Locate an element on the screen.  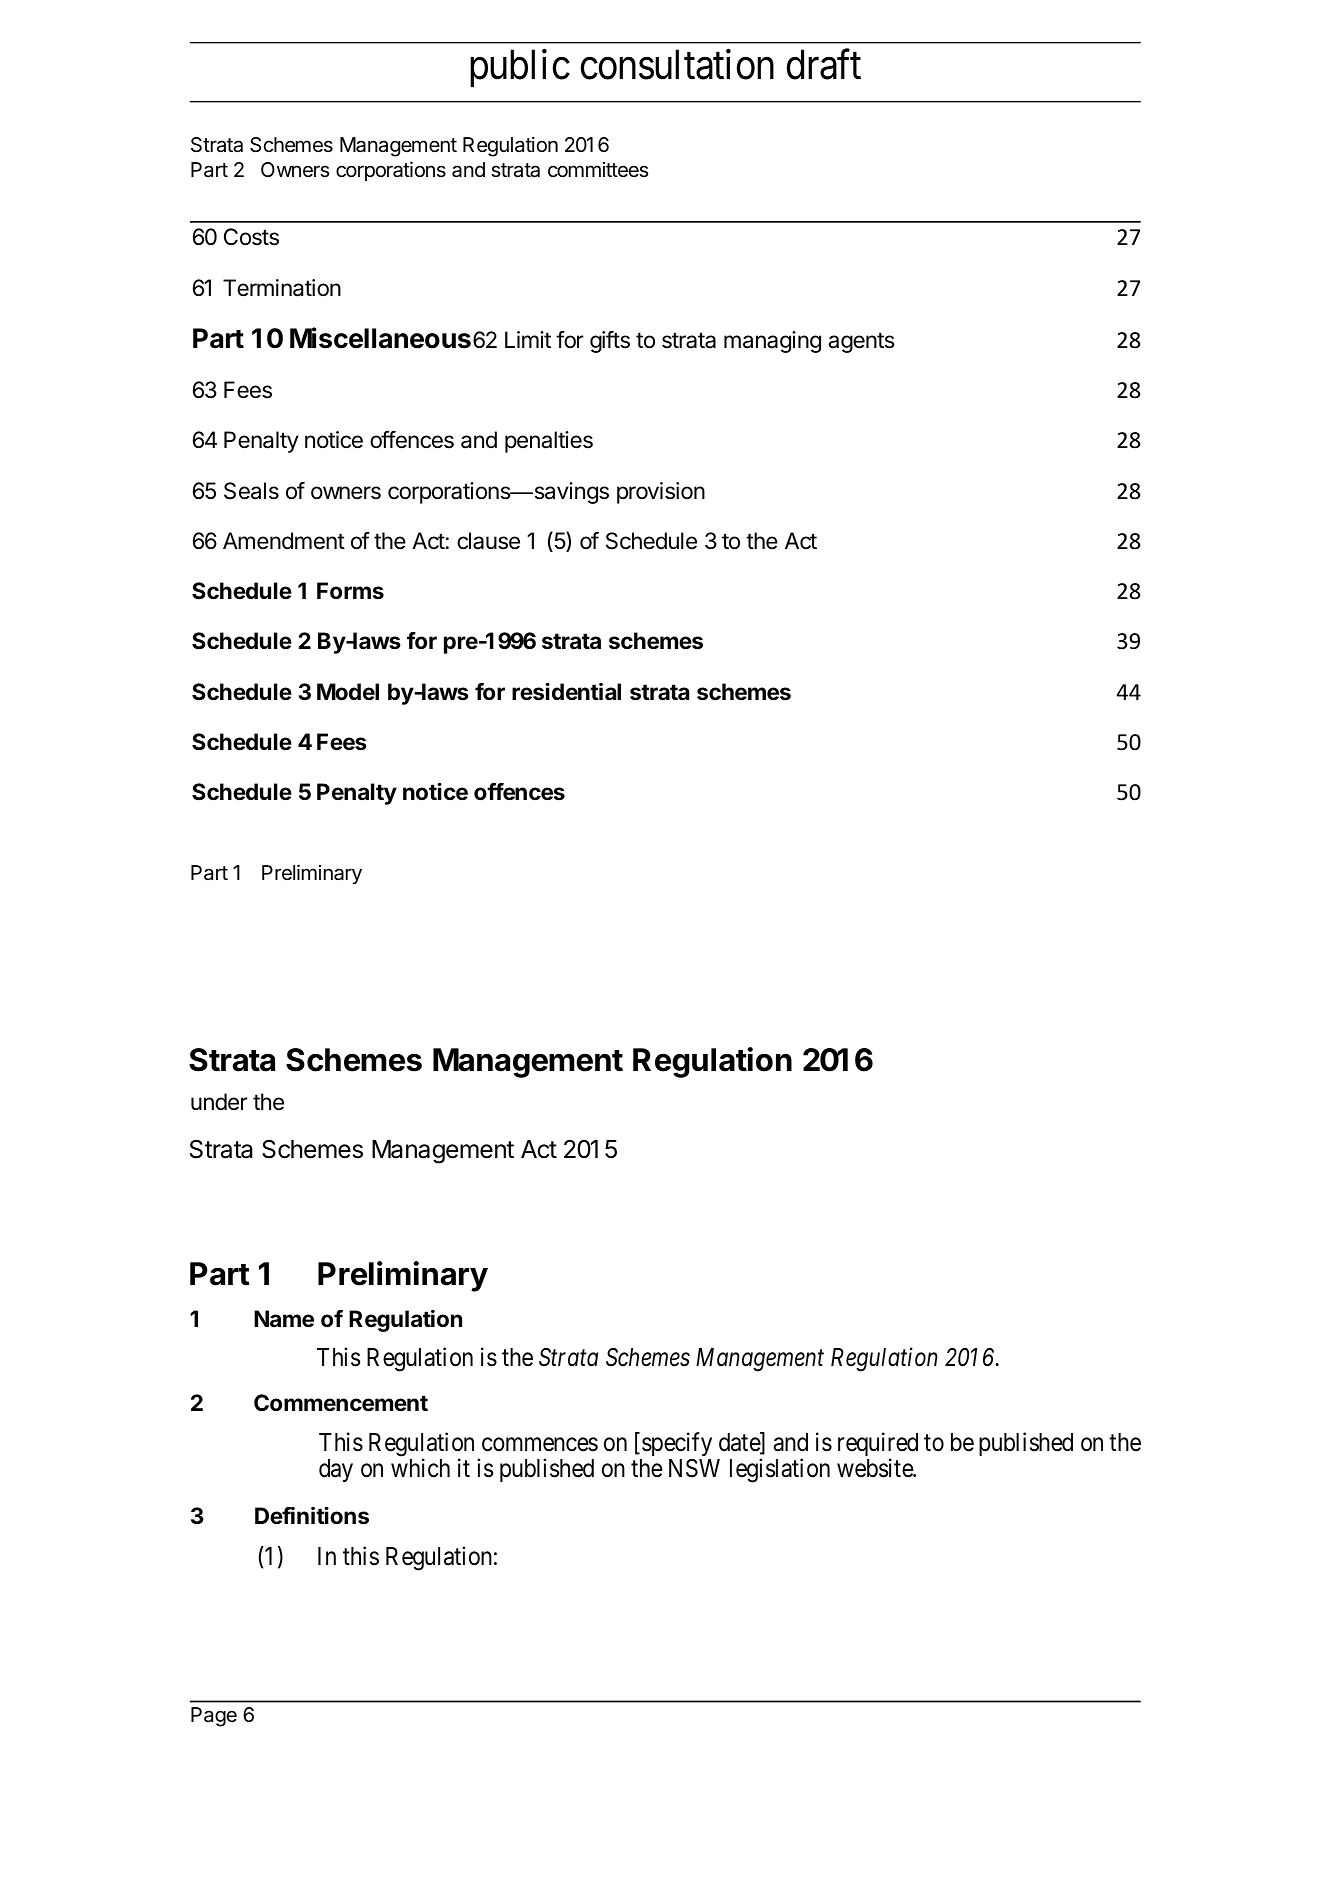
residential is located at coordinates (566, 691).
